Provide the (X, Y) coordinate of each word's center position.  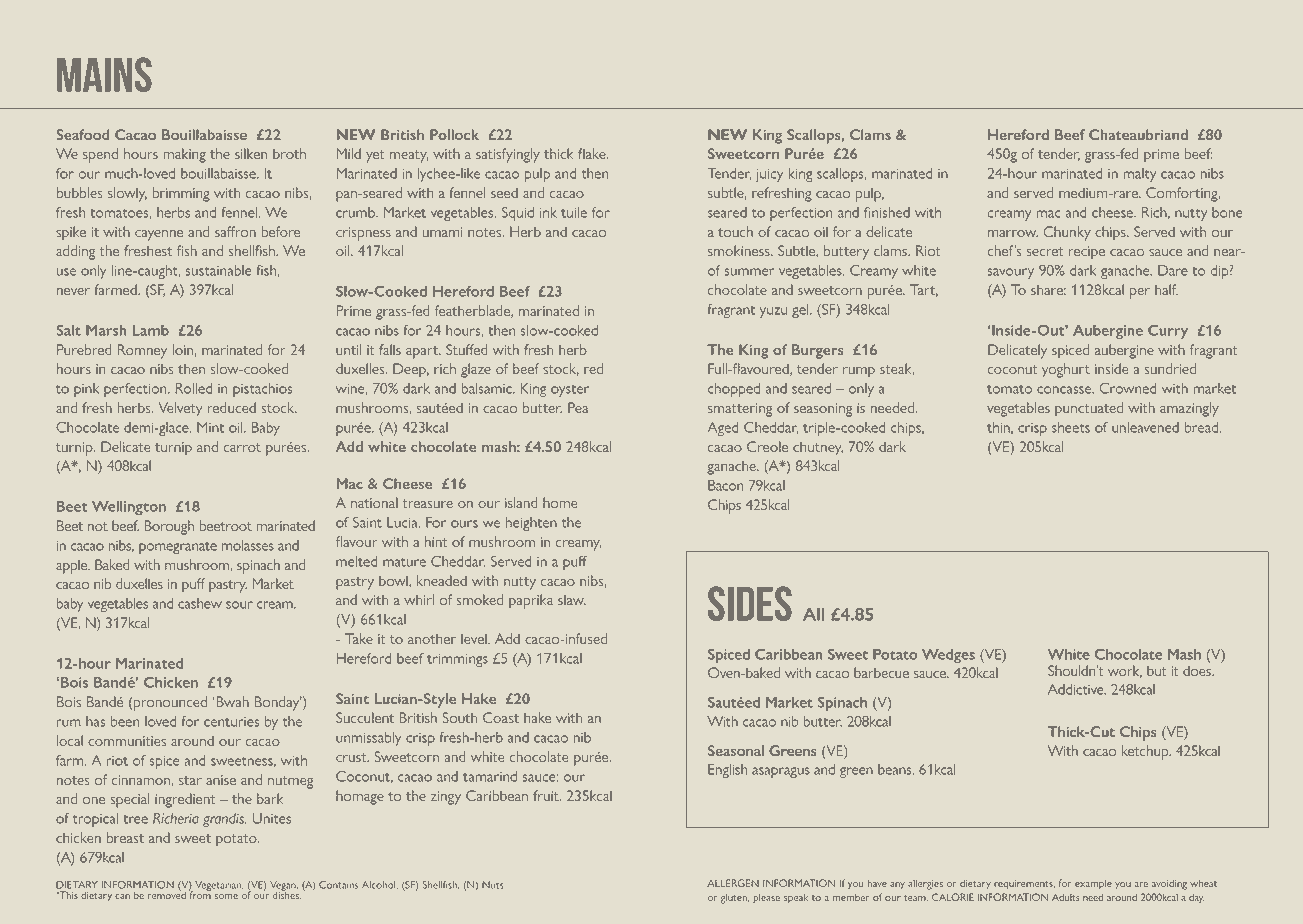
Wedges (948, 656)
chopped (734, 390)
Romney (142, 351)
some (226, 896)
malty (1140, 175)
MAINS (104, 74)
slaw (572, 599)
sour (239, 605)
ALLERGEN (733, 883)
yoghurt (1066, 370)
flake (593, 153)
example (1093, 884)
